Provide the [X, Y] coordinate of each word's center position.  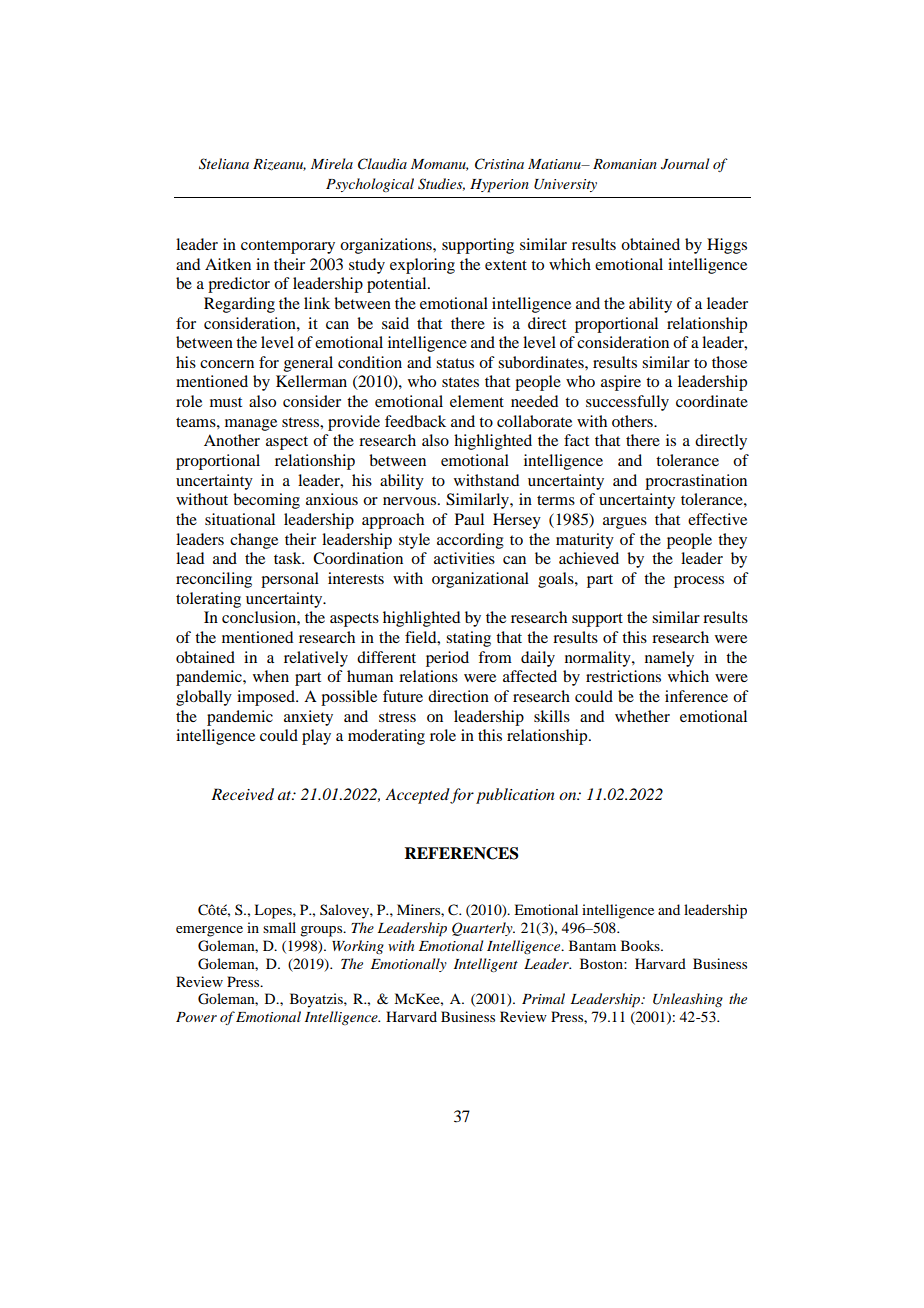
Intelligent [486, 965]
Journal [685, 164]
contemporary [288, 247]
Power [196, 1017]
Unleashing [688, 1000]
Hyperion [499, 186]
